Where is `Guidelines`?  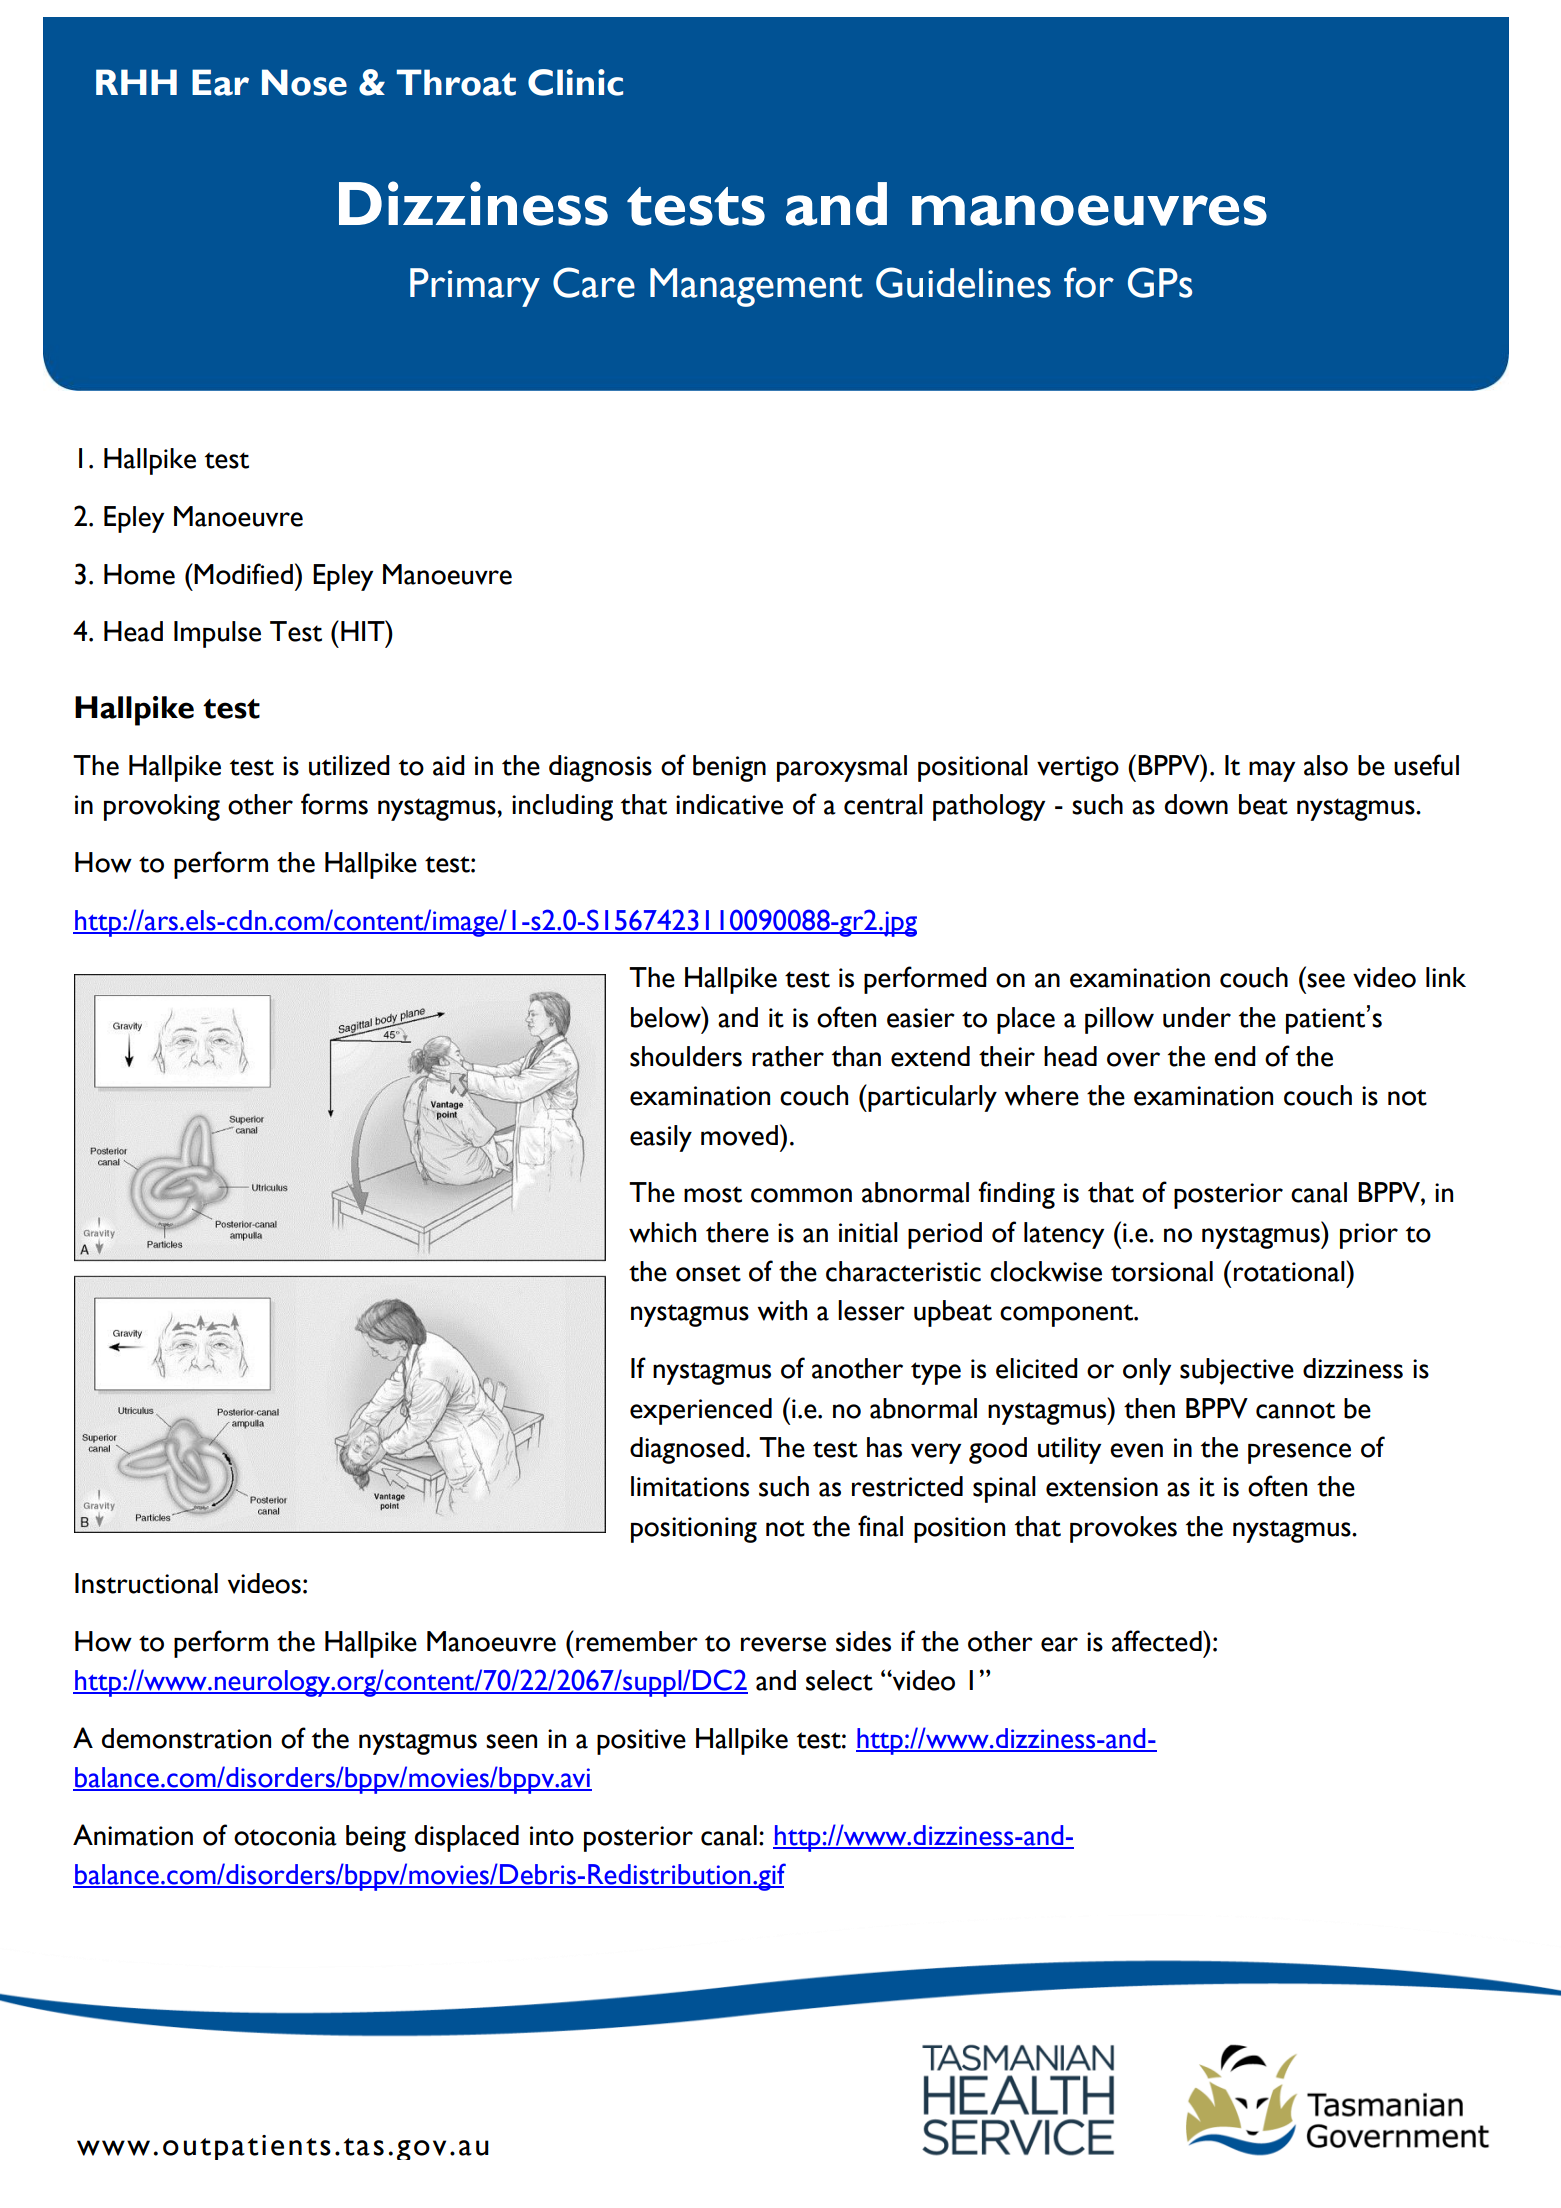 Guidelines is located at coordinates (963, 282).
